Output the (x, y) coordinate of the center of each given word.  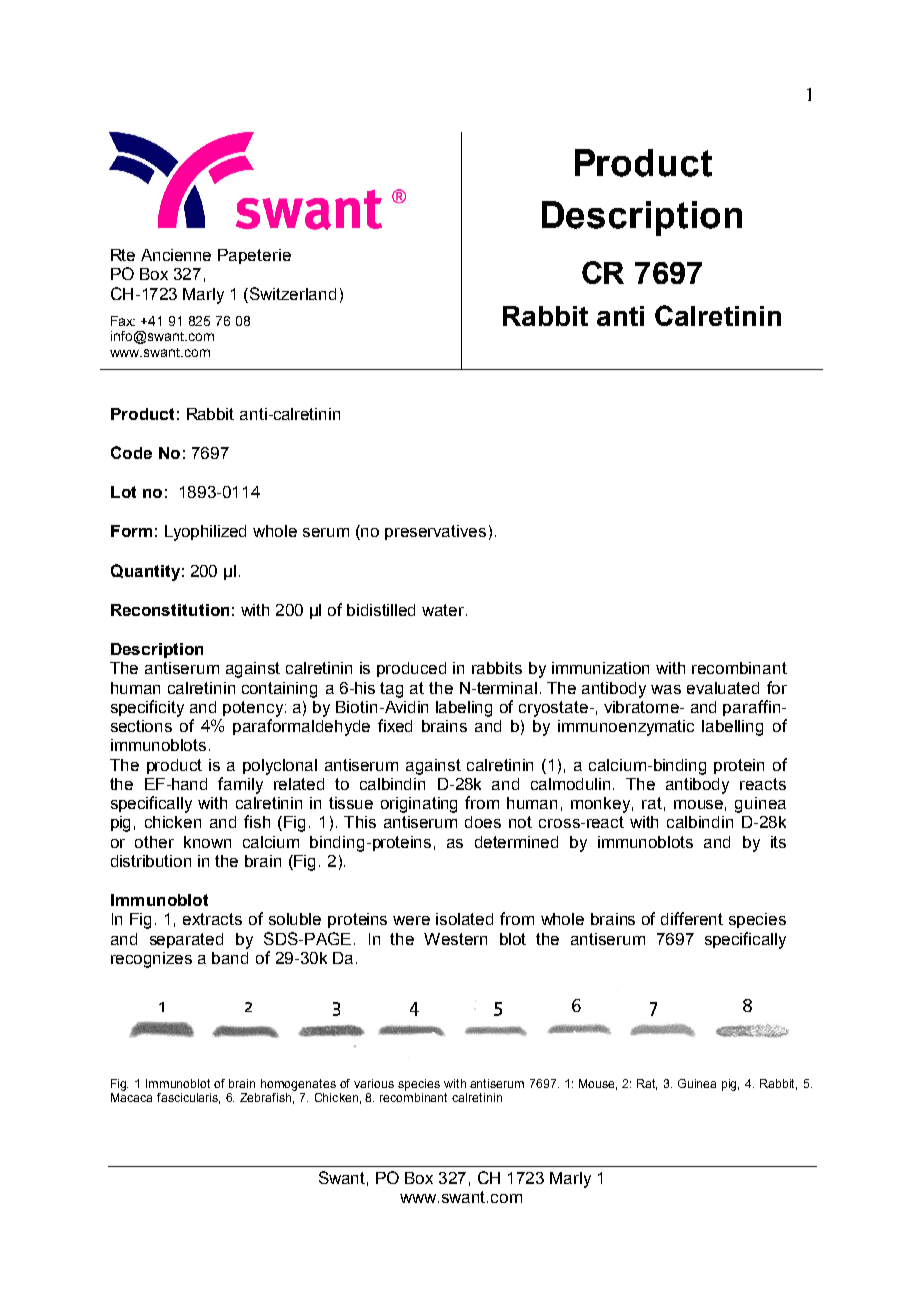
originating (419, 805)
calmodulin (572, 784)
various (374, 1083)
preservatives (435, 532)
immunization (600, 668)
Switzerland (293, 293)
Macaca (131, 1096)
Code (131, 452)
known (207, 842)
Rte (123, 255)
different (692, 918)
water (444, 610)
